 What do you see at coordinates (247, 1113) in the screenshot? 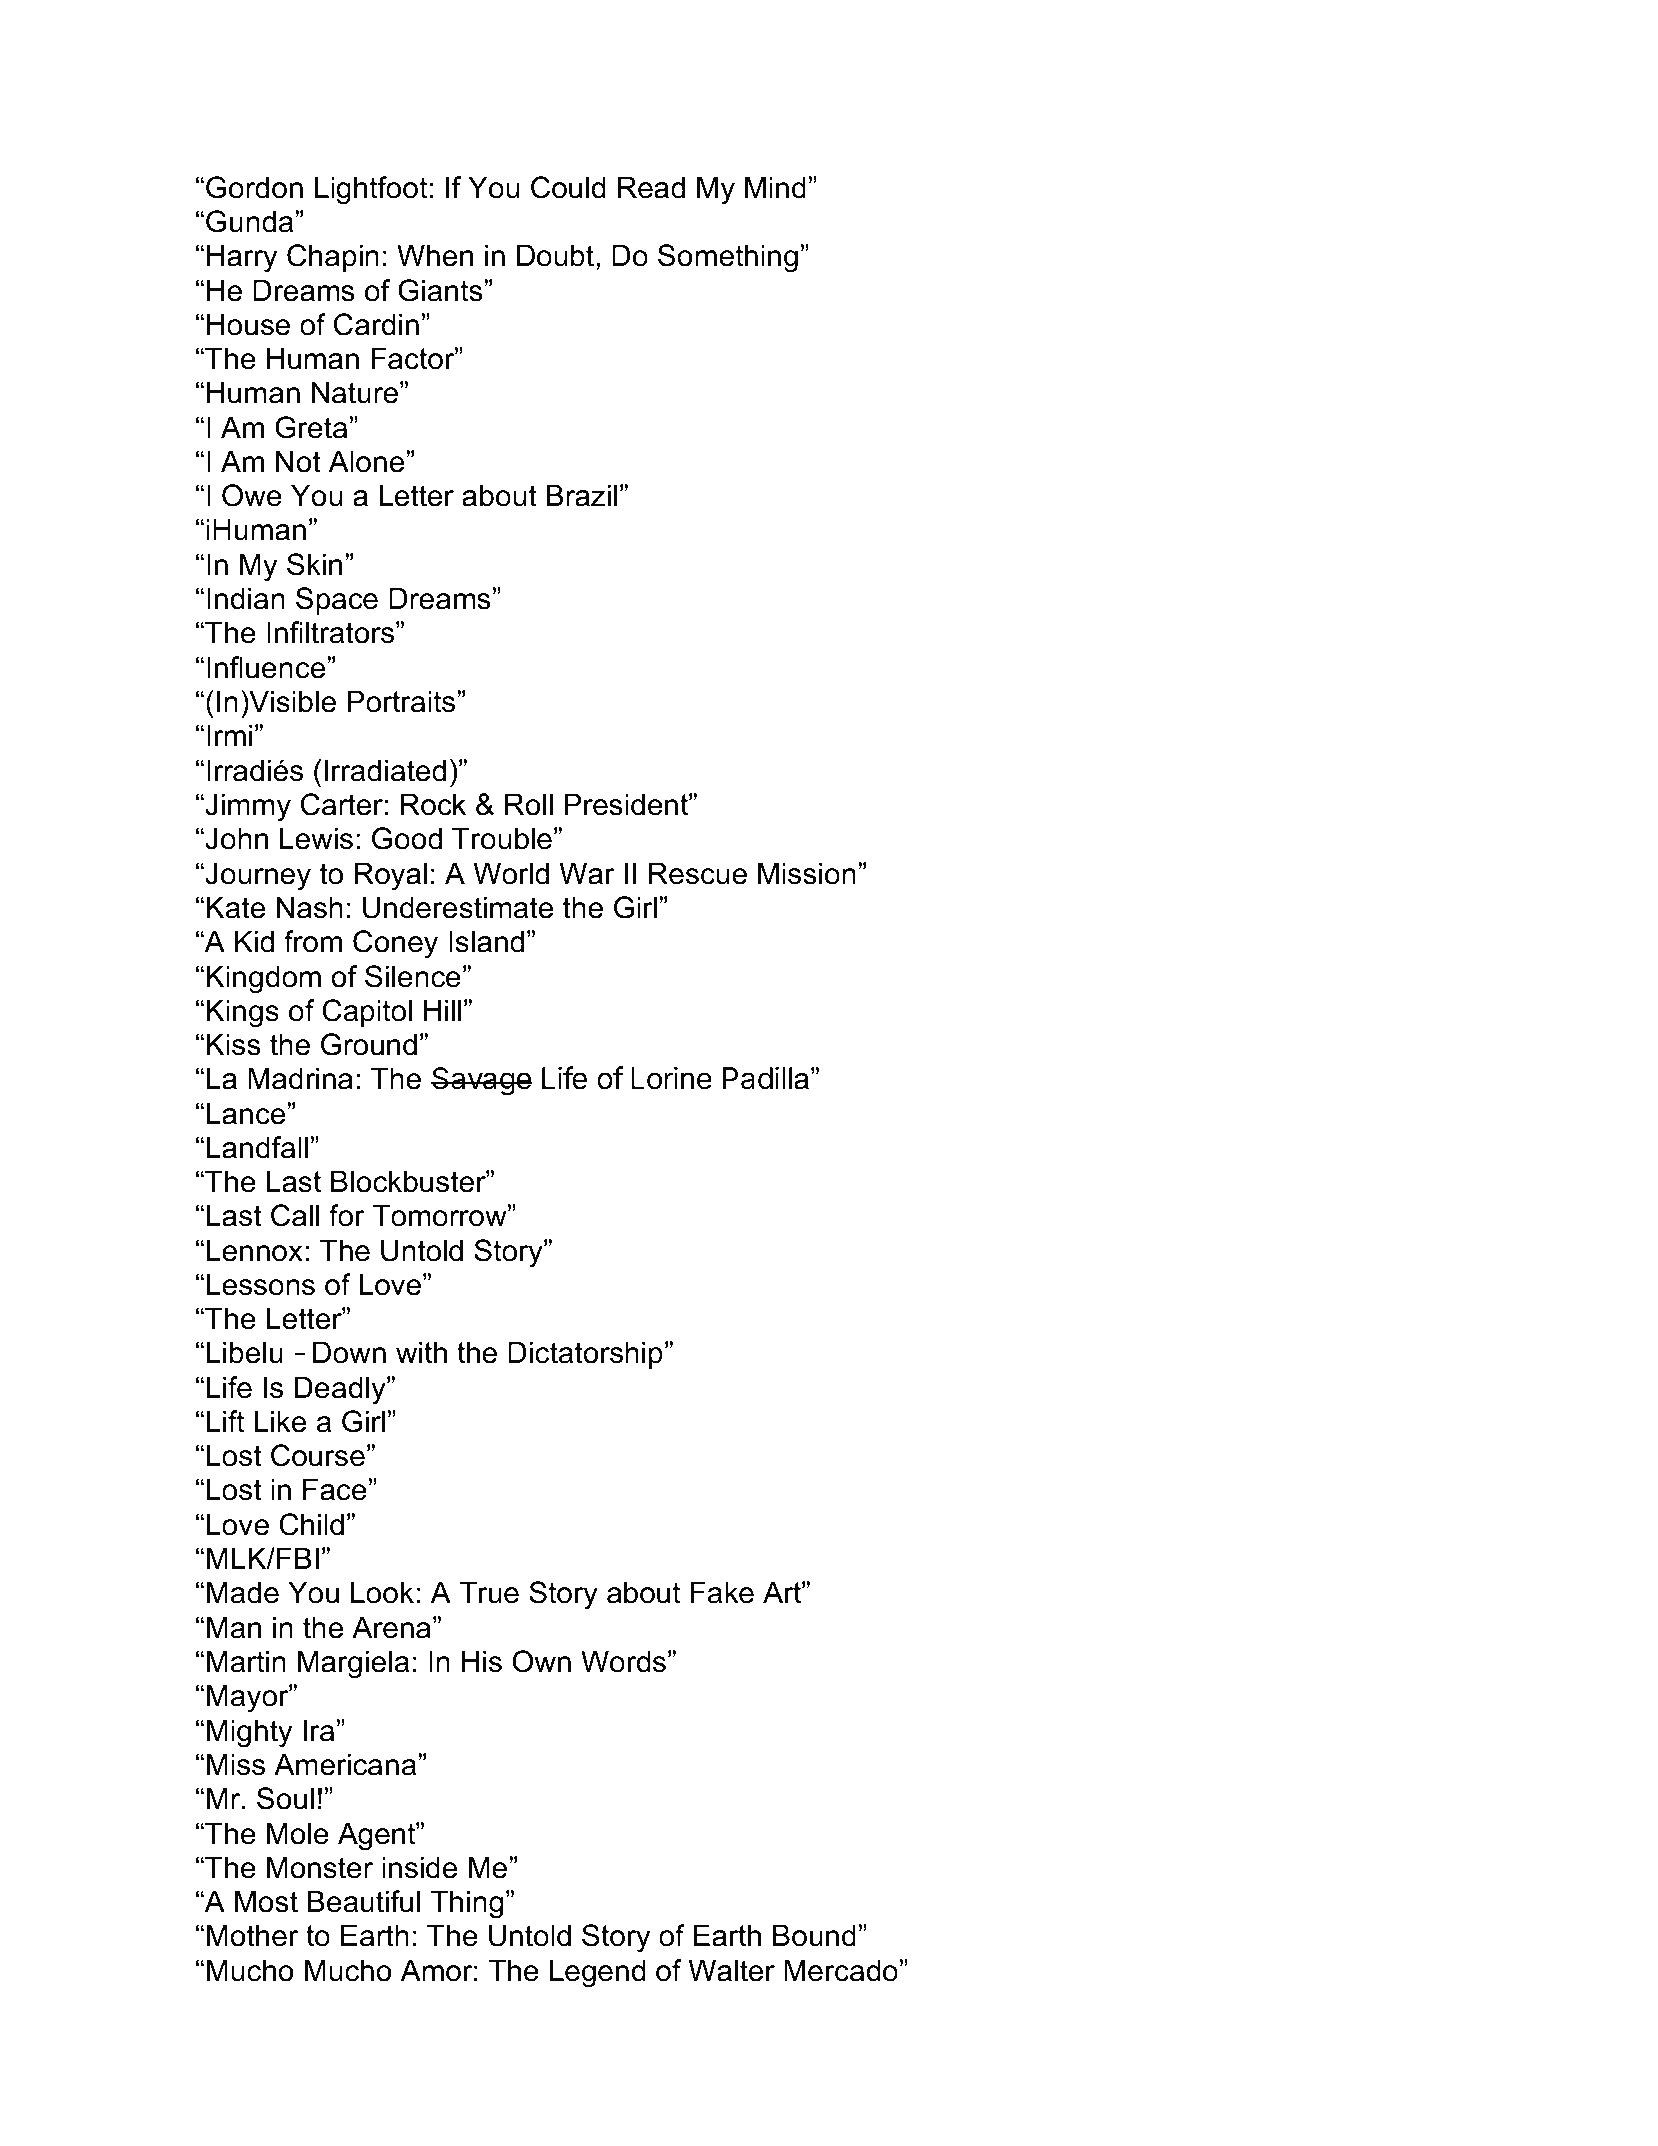
I see `Lance` at bounding box center [247, 1113].
